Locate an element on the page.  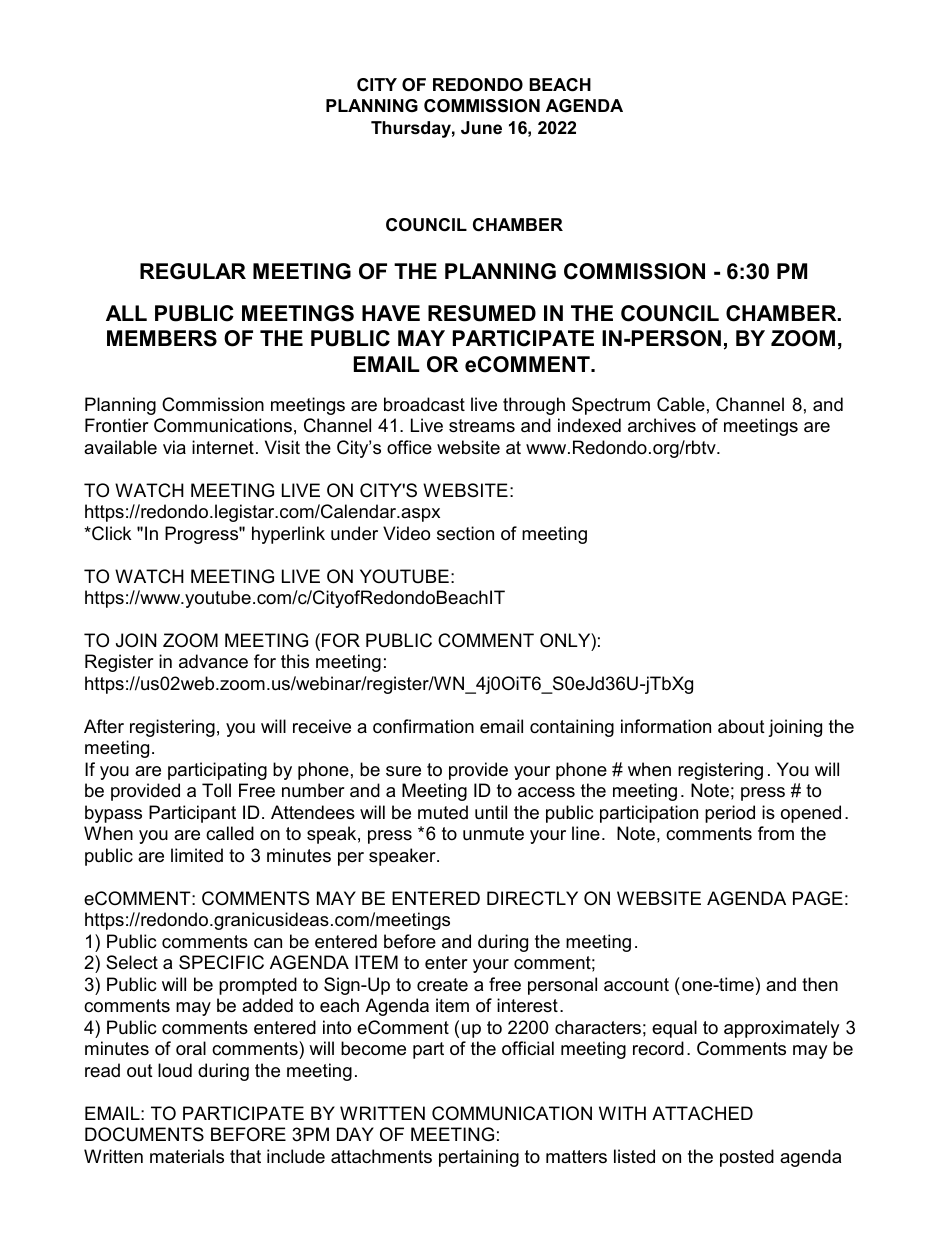
SPECIFIC is located at coordinates (221, 962).
